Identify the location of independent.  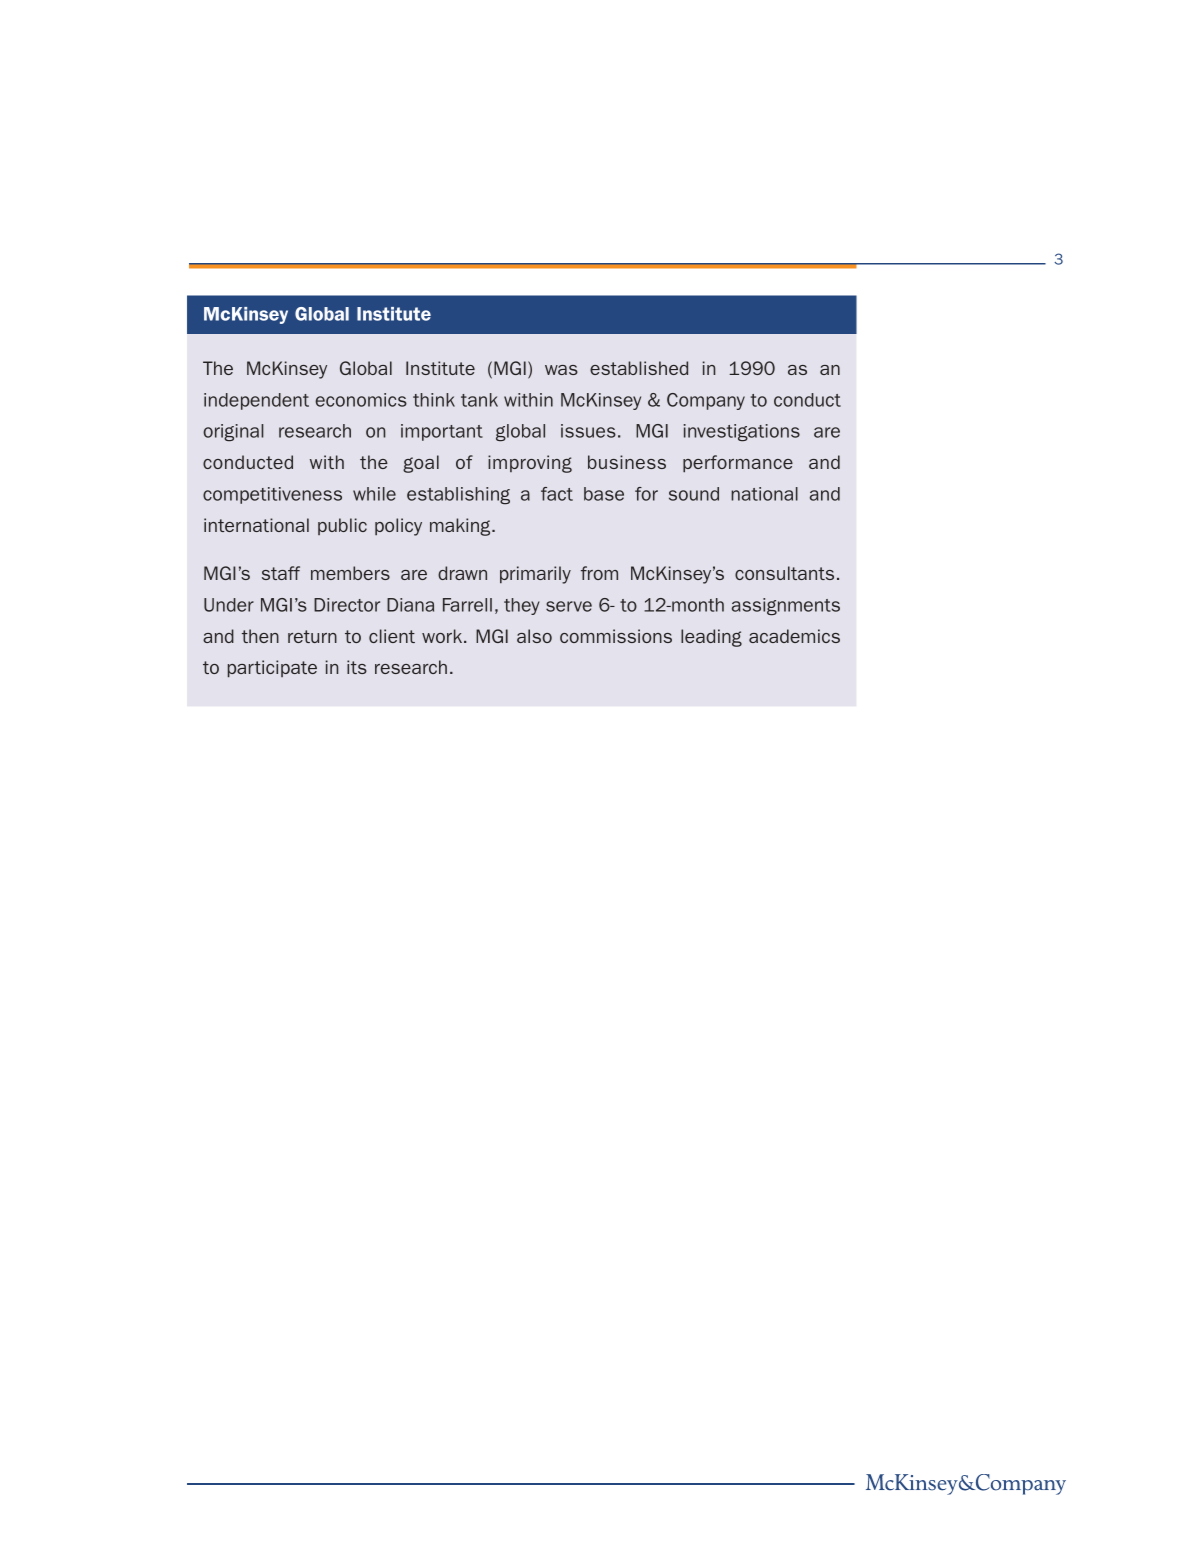
(256, 401).
